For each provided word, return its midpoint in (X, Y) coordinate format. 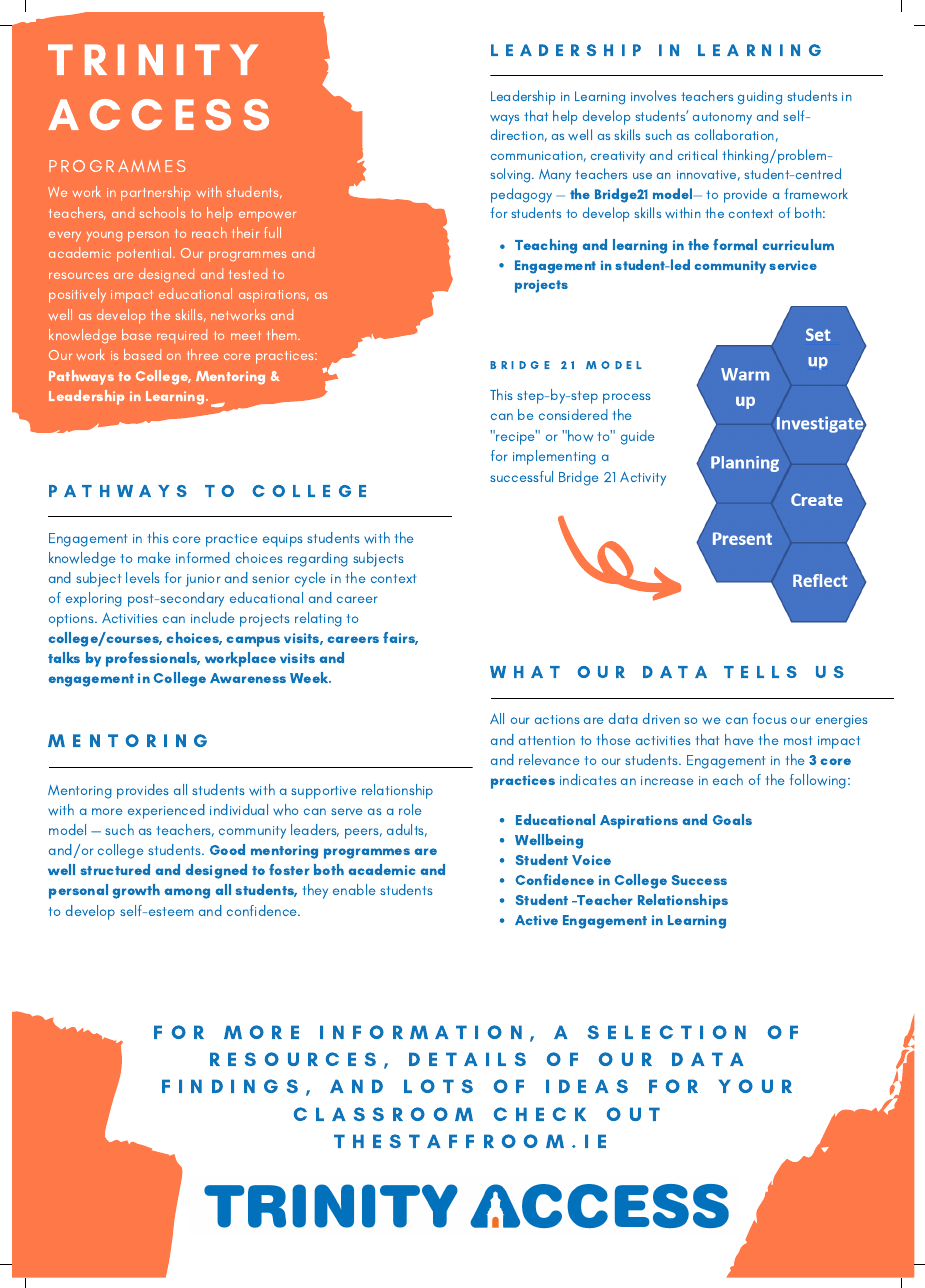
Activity (643, 479)
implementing (554, 457)
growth (136, 891)
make (154, 557)
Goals (732, 819)
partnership (156, 193)
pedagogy (521, 195)
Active (536, 920)
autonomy (722, 118)
